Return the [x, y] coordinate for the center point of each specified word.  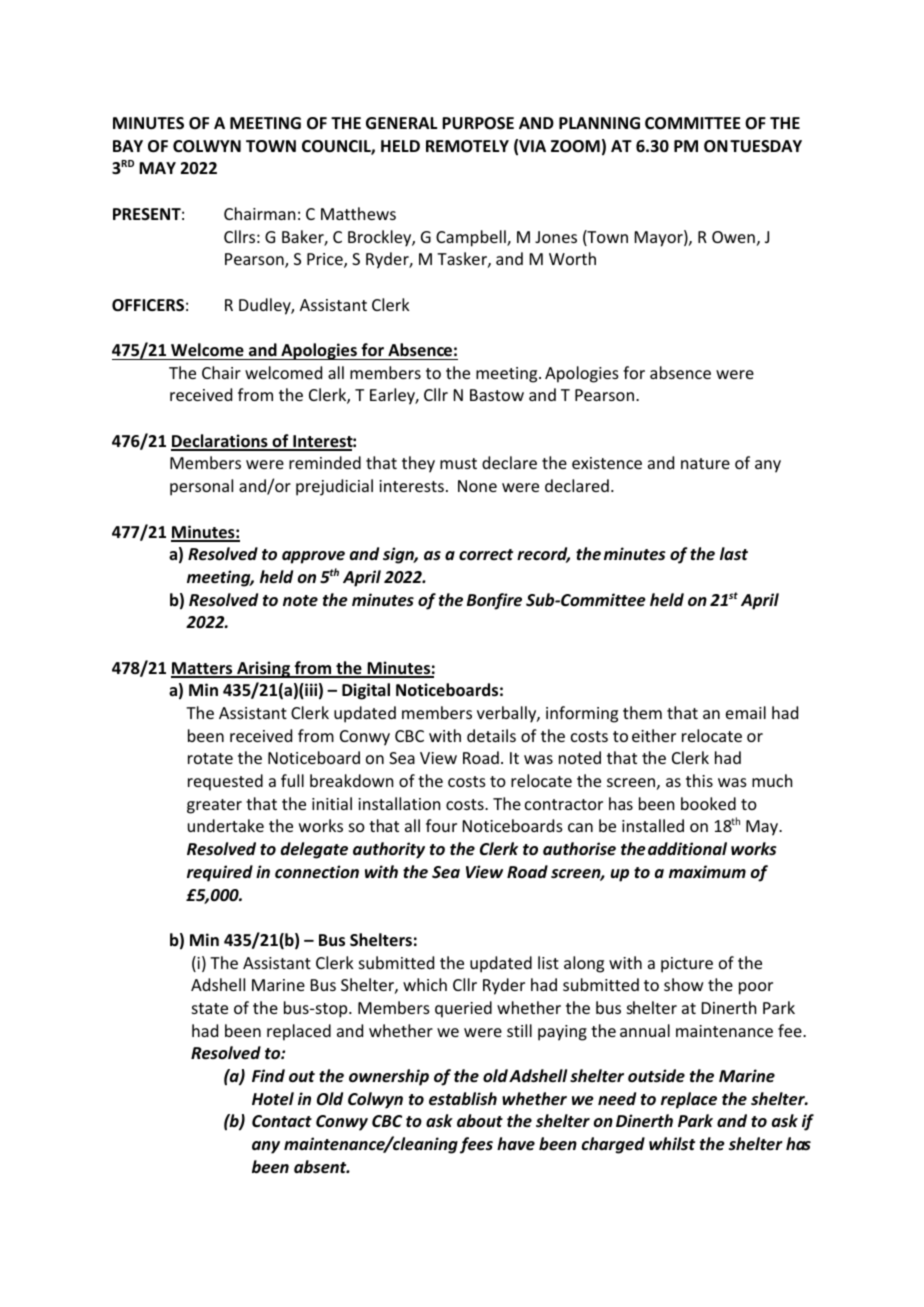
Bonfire [494, 601]
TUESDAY [766, 146]
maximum [707, 871]
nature [705, 463]
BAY [128, 146]
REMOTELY [467, 146]
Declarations [220, 442]
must [458, 463]
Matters [203, 669]
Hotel [273, 1099]
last [734, 554]
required [220, 873]
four [441, 825]
